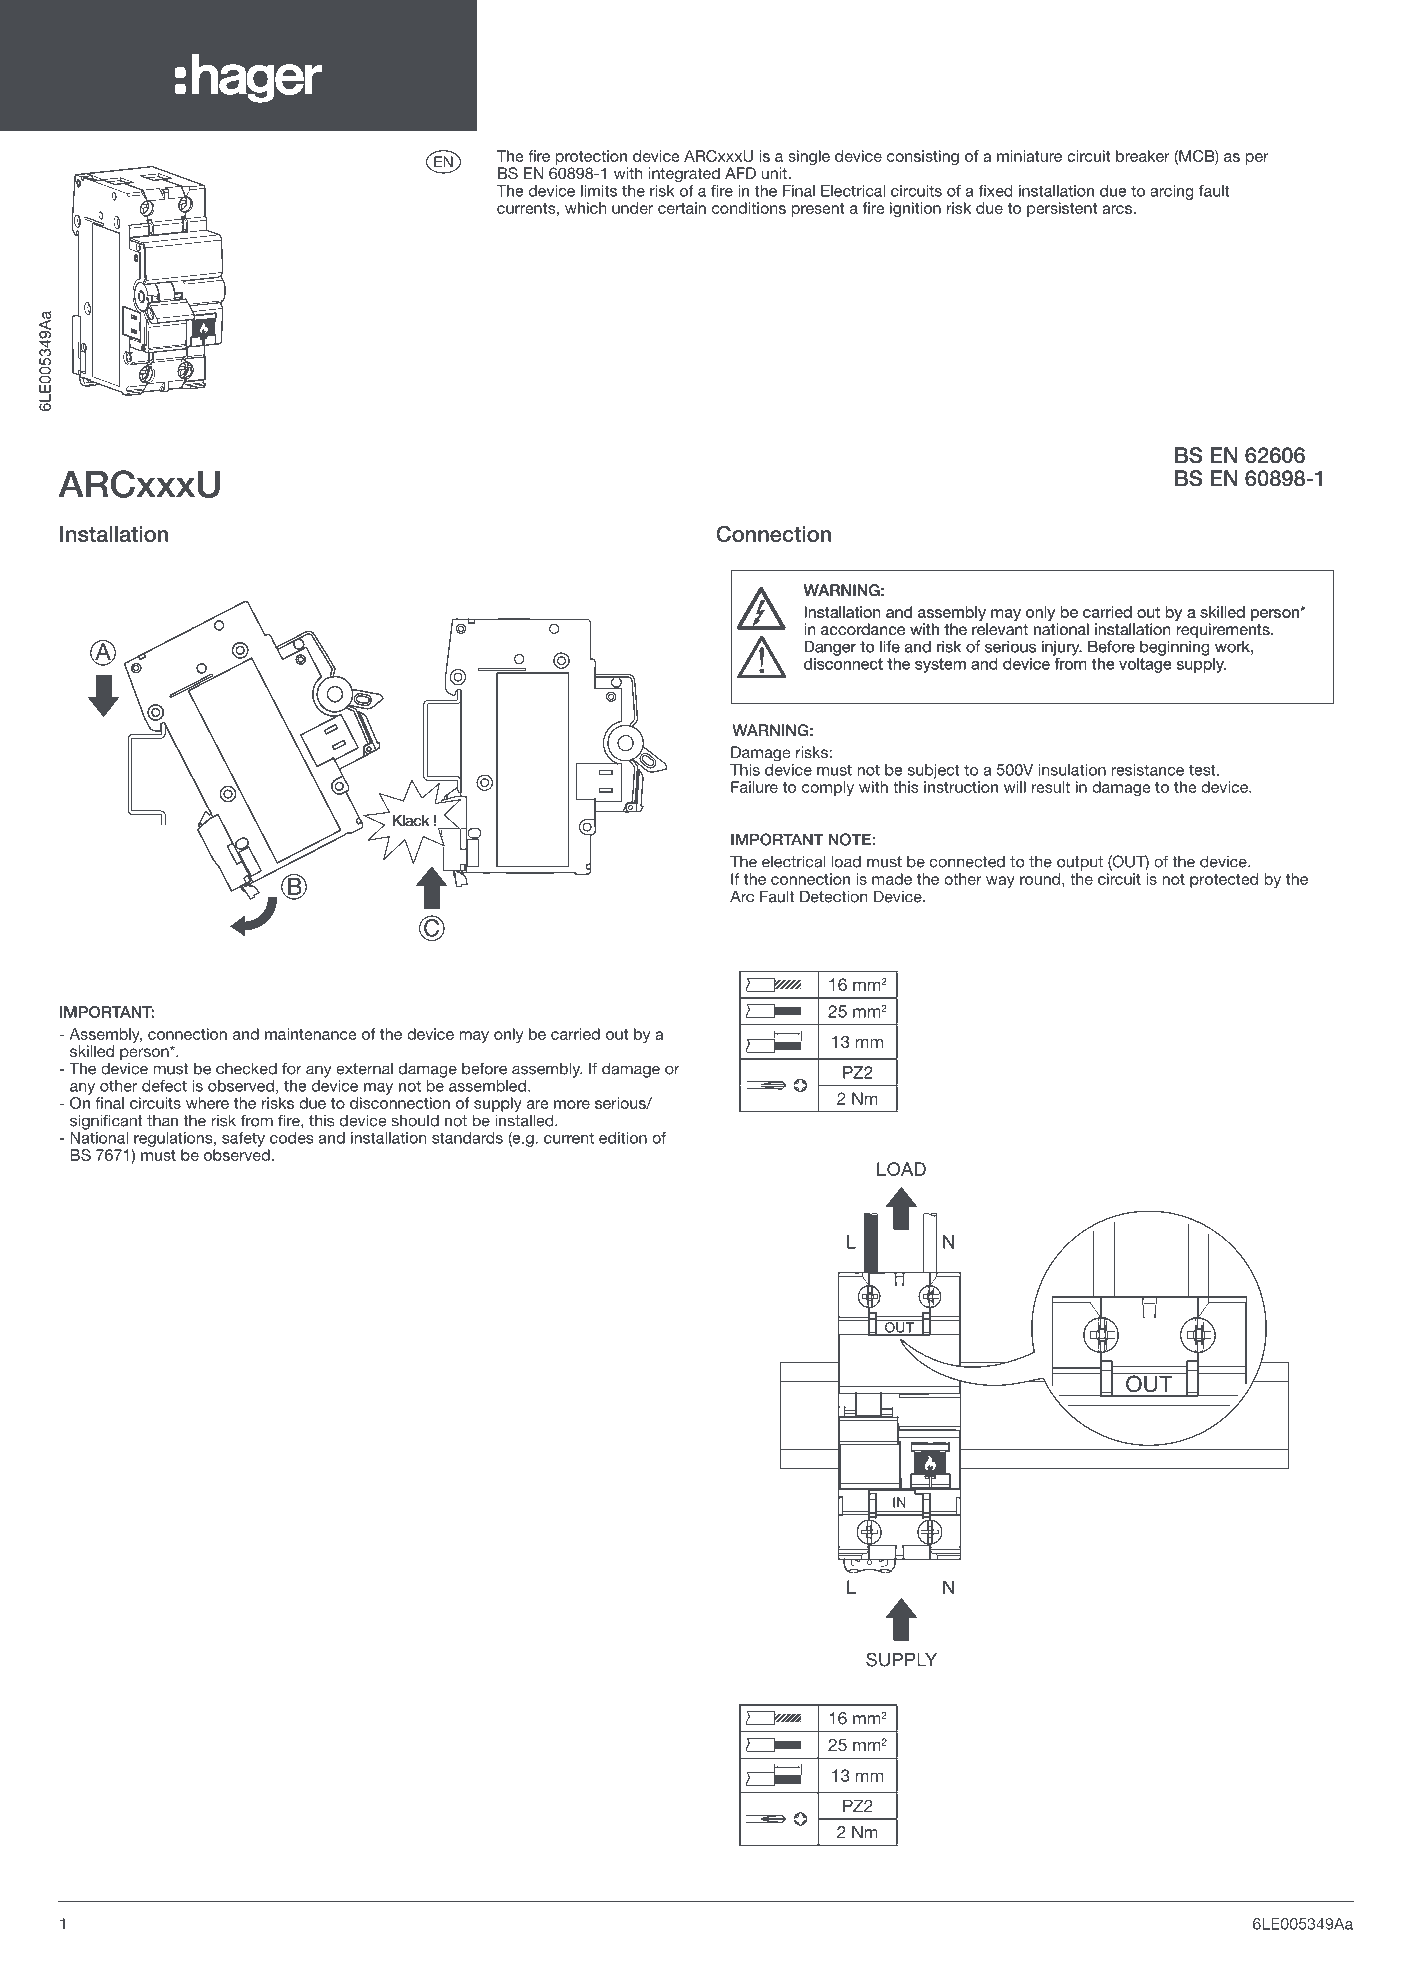 The height and width of the screenshot is (1980, 1412). Describe the element at coordinates (863, 629) in the screenshot. I see `accordance` at that location.
